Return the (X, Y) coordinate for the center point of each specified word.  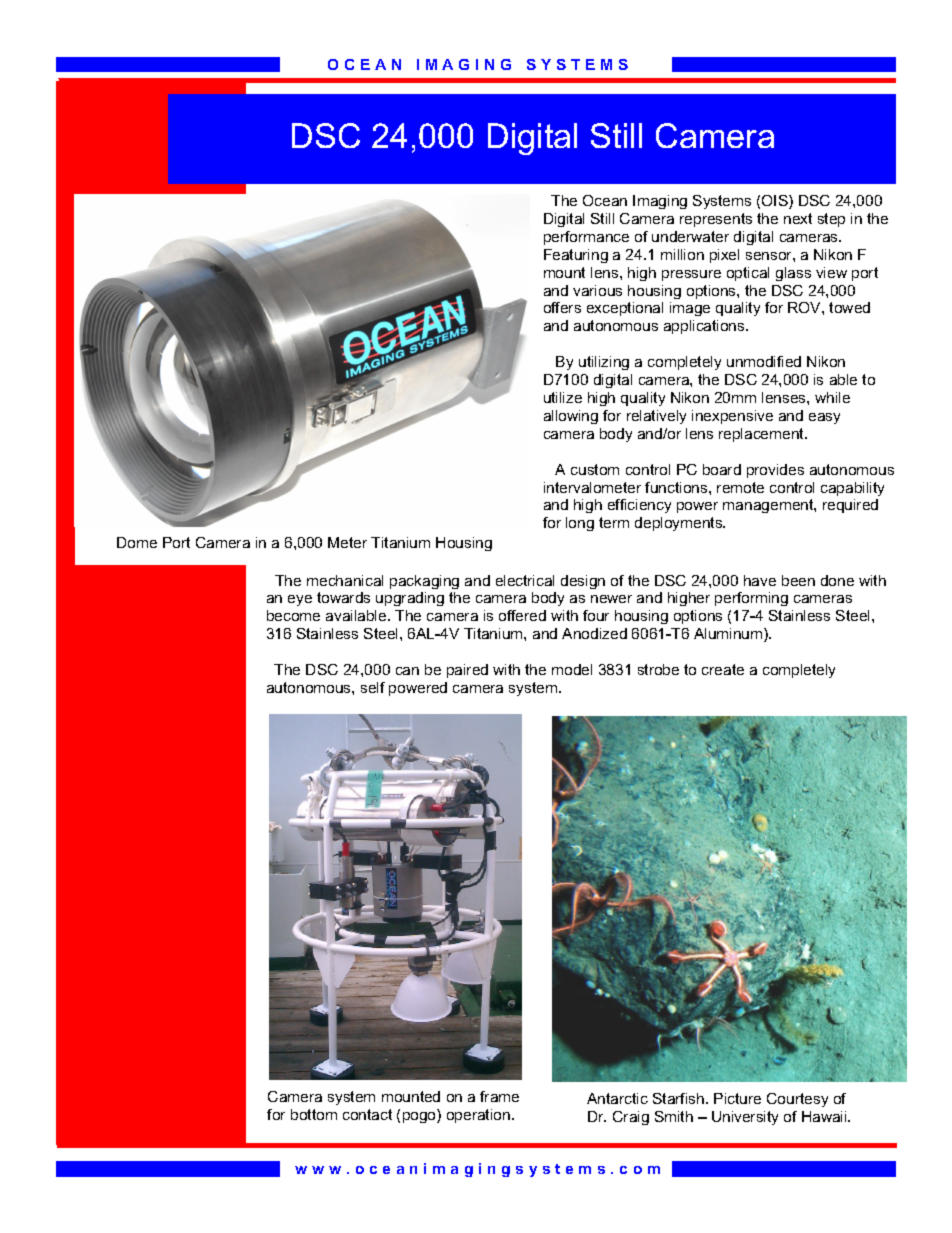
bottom (314, 1114)
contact (367, 1114)
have (760, 580)
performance (586, 238)
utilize (563, 397)
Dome (137, 542)
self (373, 687)
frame (499, 1096)
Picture (737, 1098)
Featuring (576, 256)
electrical (525, 580)
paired (467, 671)
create (723, 669)
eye (300, 600)
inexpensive (732, 417)
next (798, 218)
